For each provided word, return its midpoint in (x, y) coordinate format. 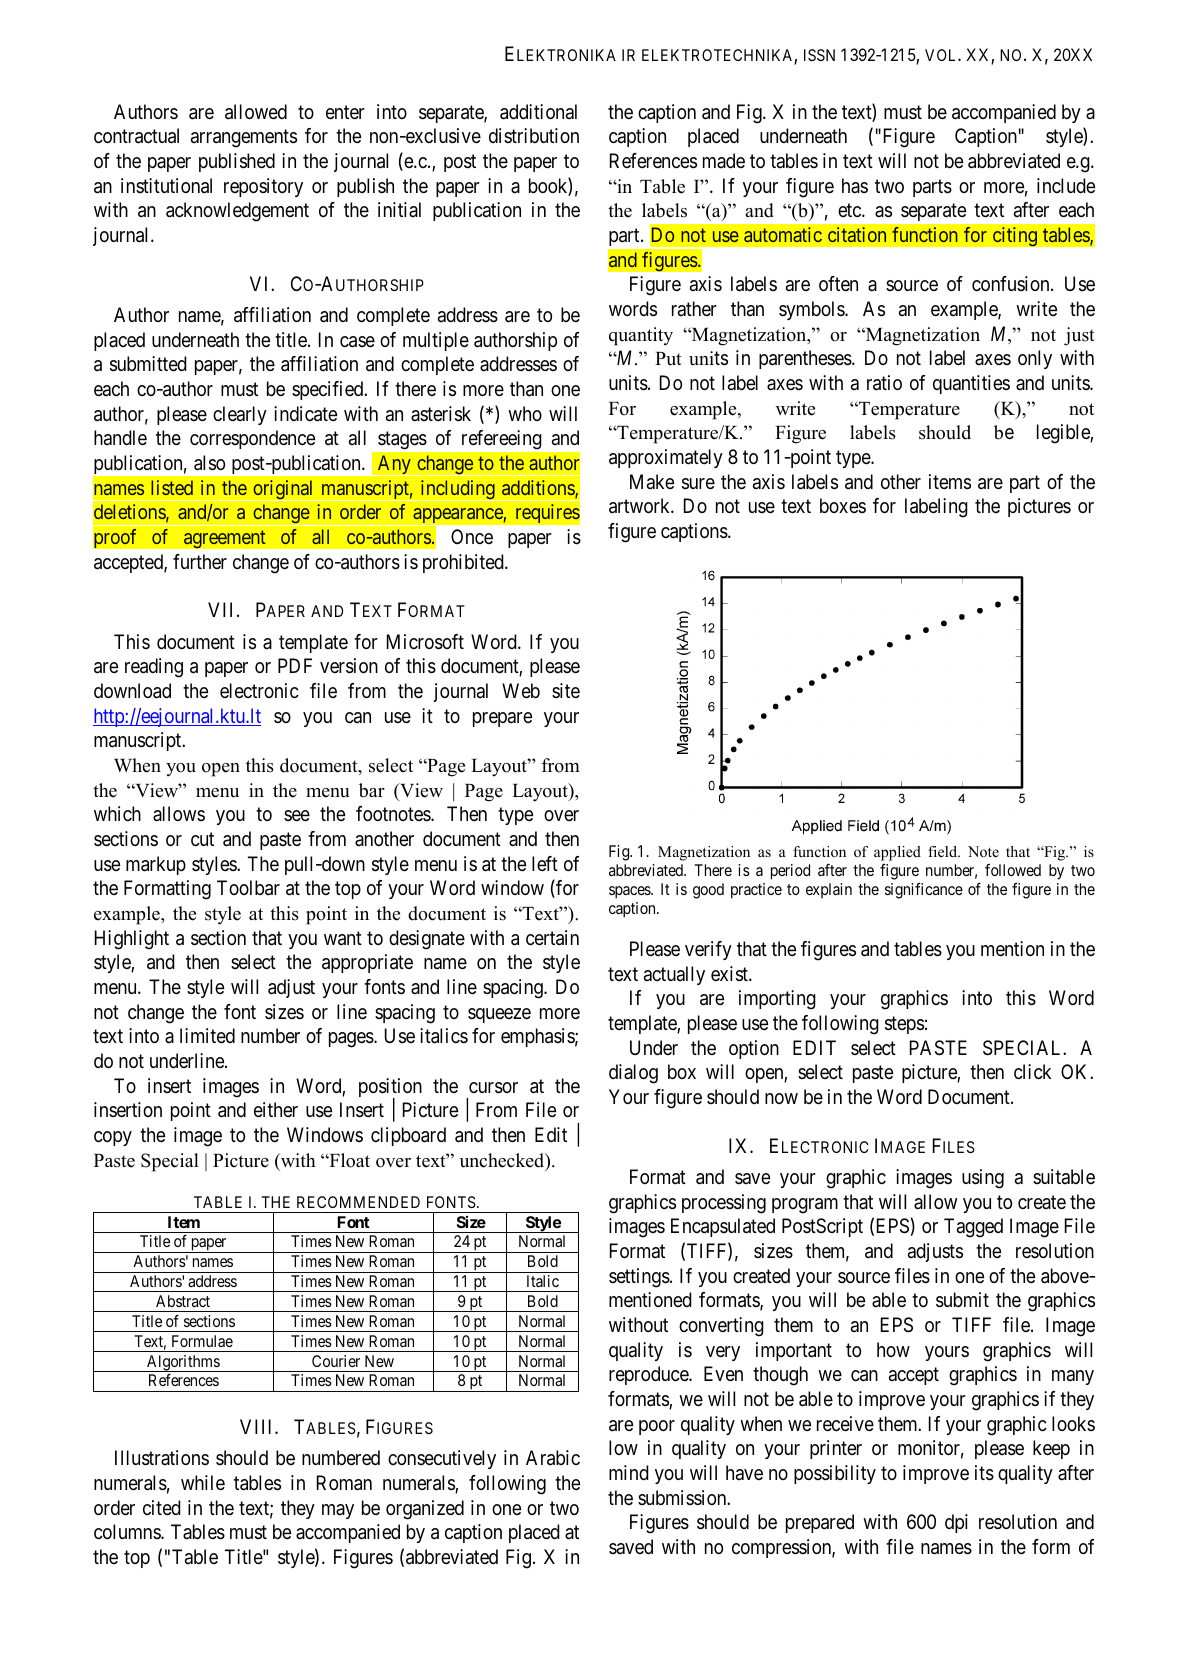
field (944, 851)
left (545, 863)
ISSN (819, 55)
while (203, 1482)
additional (538, 112)
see (297, 816)
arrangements (244, 139)
